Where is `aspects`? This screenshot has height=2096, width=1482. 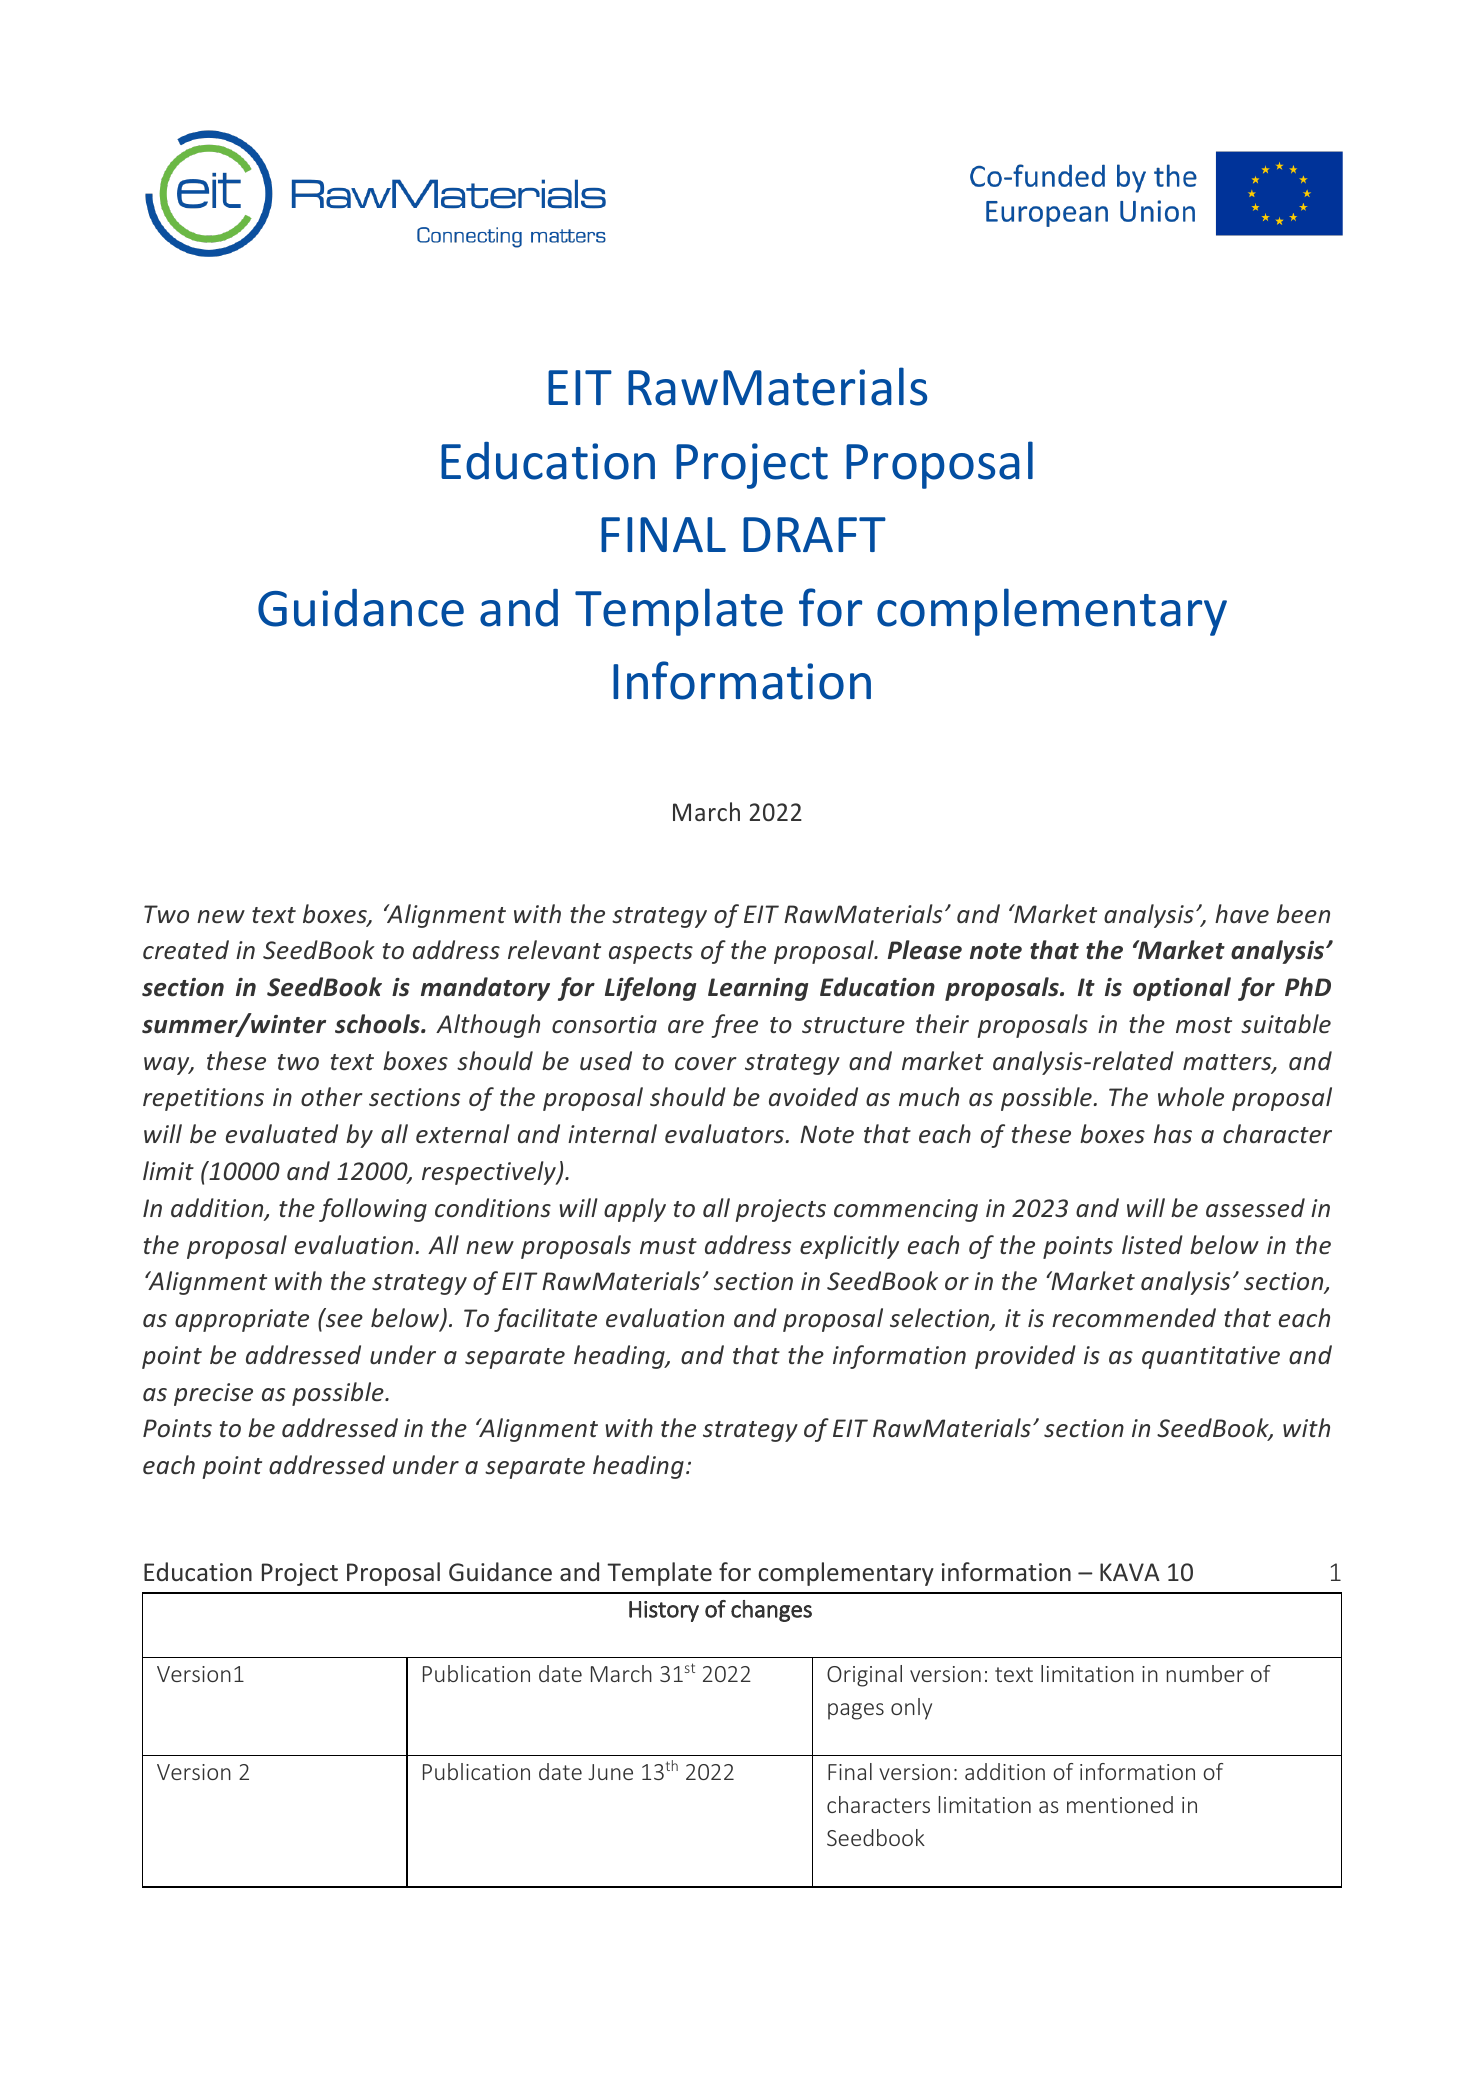 aspects is located at coordinates (651, 953).
